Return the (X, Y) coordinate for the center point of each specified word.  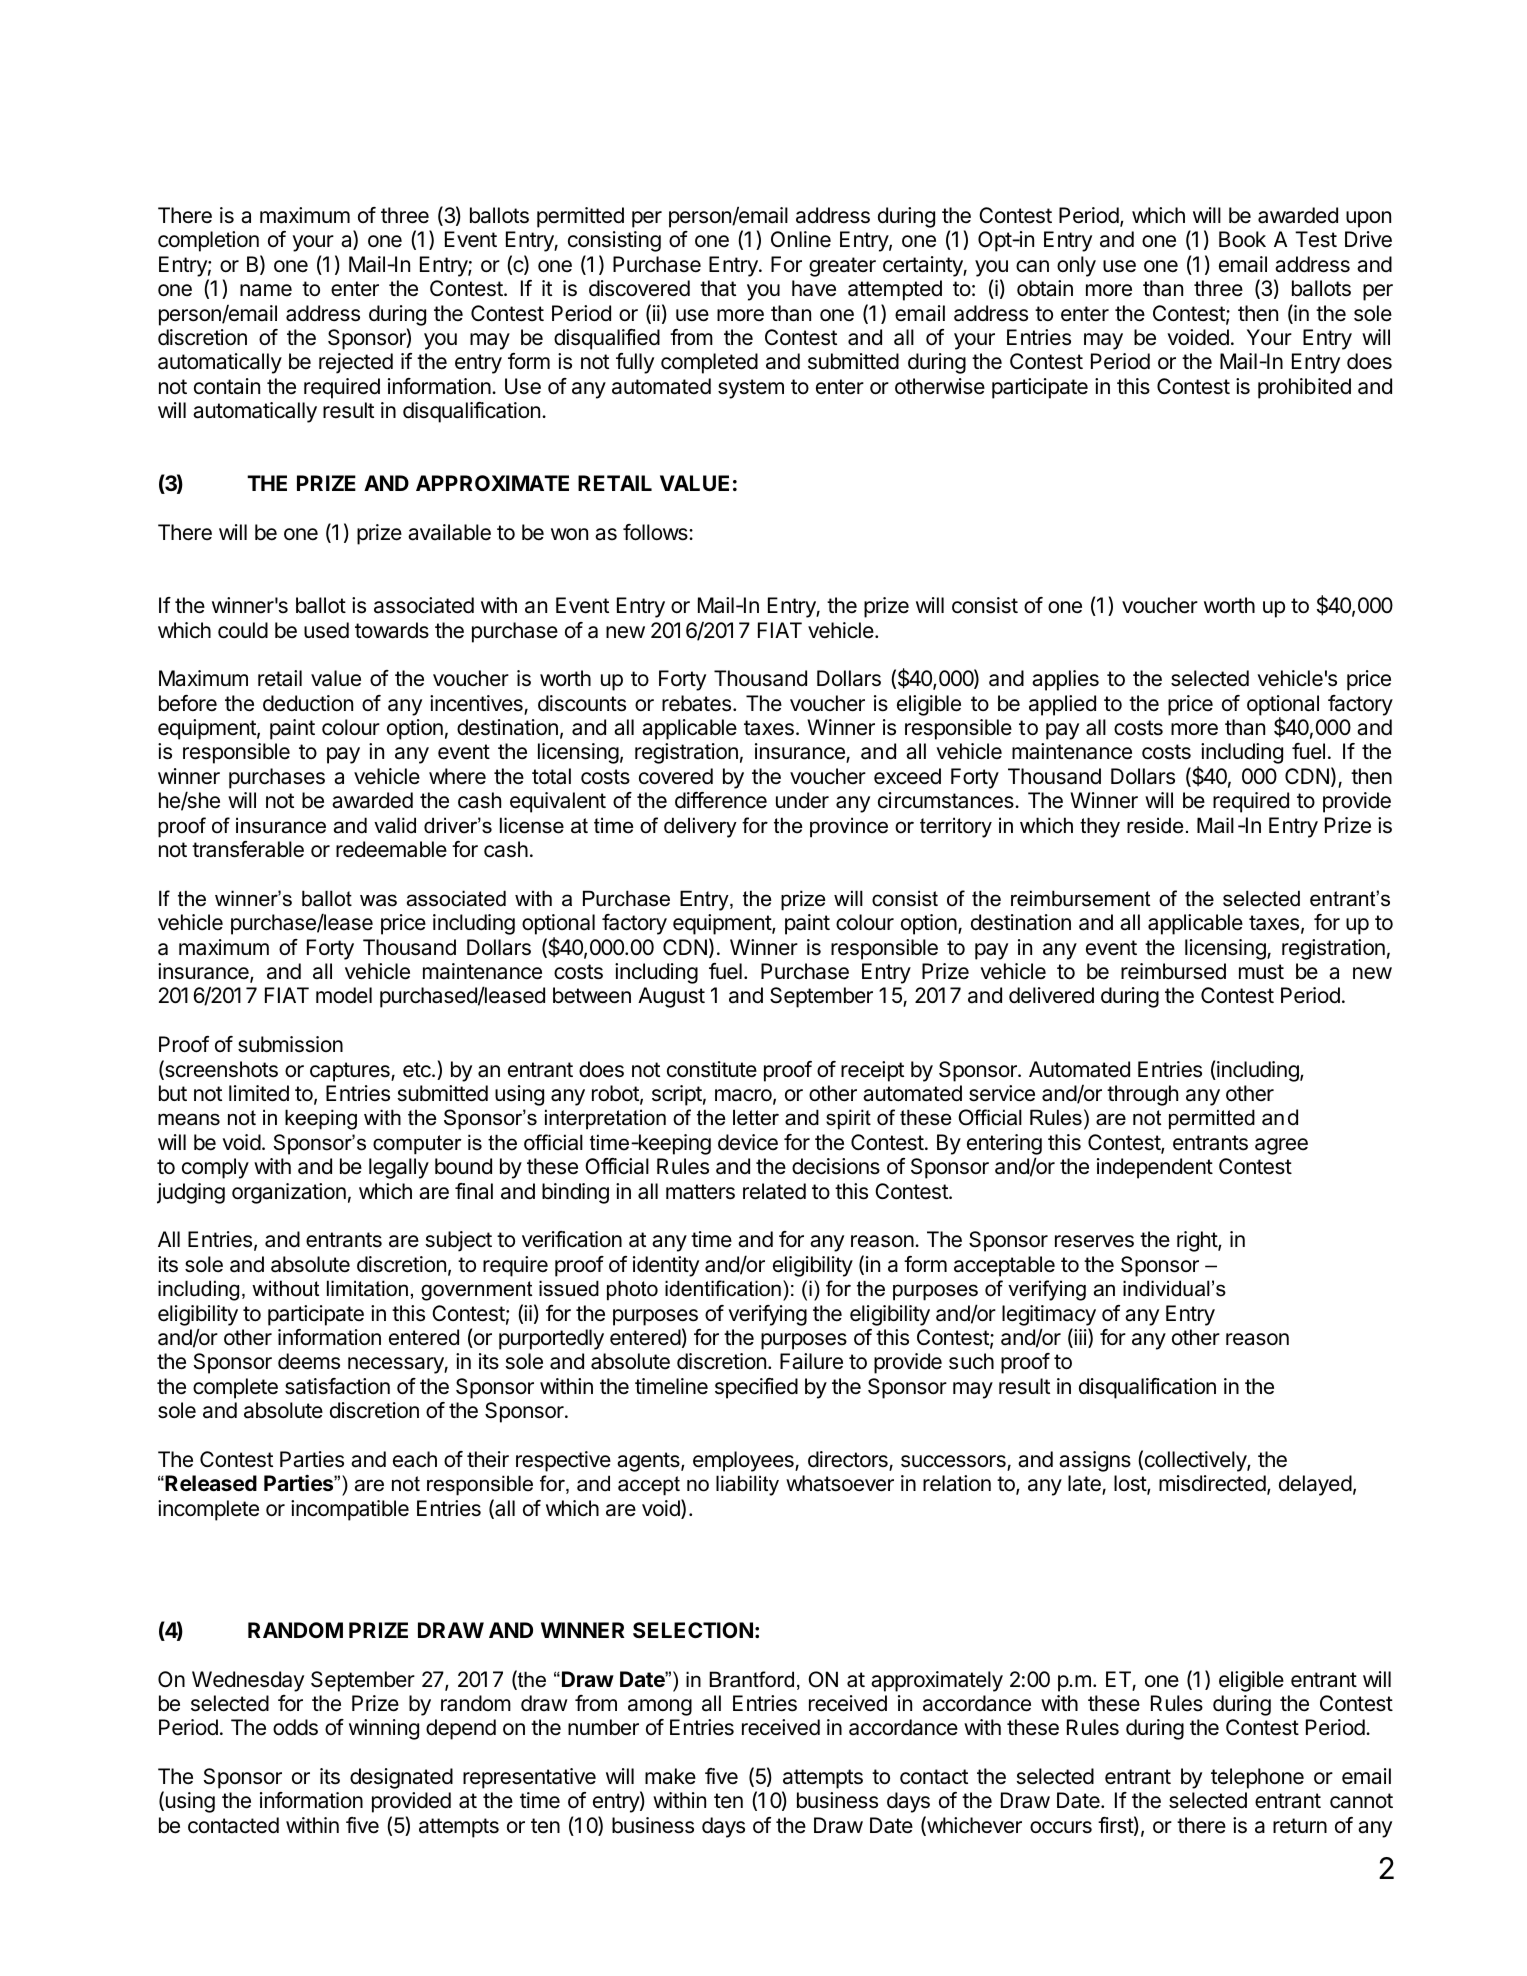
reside (1155, 825)
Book (1242, 239)
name (266, 290)
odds (295, 1727)
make (670, 1776)
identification (723, 1288)
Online (801, 239)
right (1198, 1241)
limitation (367, 1288)
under (802, 800)
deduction (308, 703)
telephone (1257, 1778)
